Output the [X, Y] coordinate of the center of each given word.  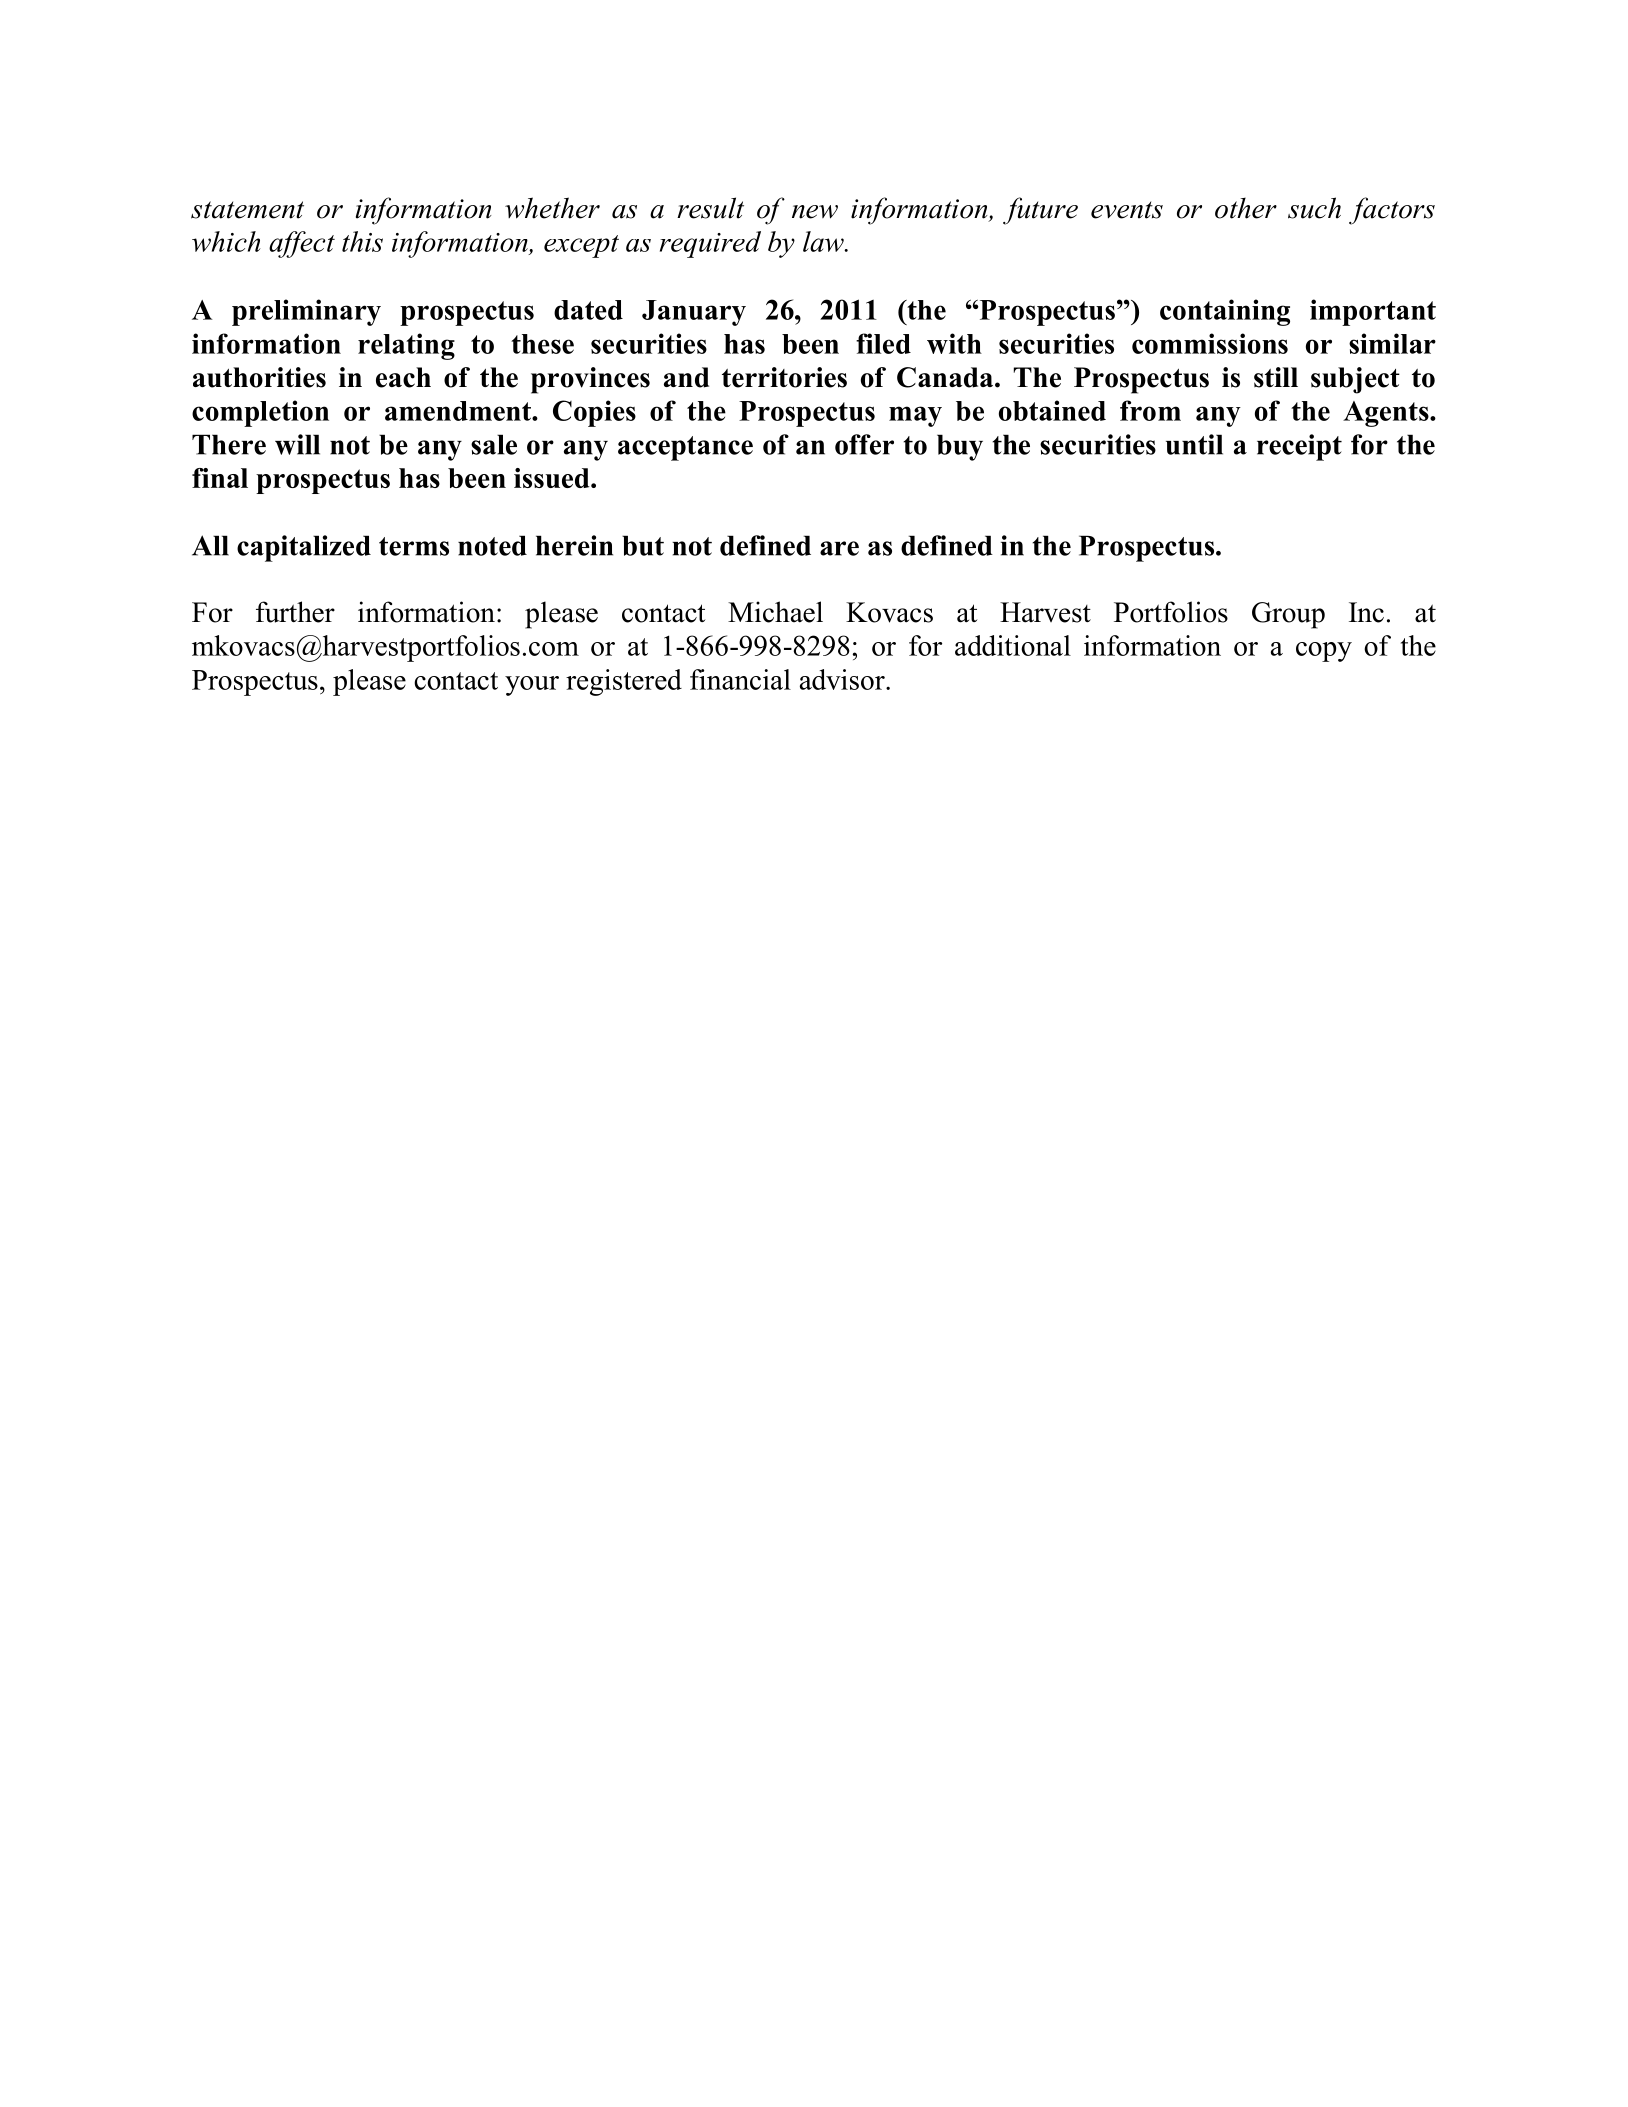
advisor [843, 679]
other [1246, 208]
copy [1324, 652]
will [297, 444]
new [815, 212]
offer [864, 444]
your [532, 686]
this [362, 241]
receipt [1299, 447]
